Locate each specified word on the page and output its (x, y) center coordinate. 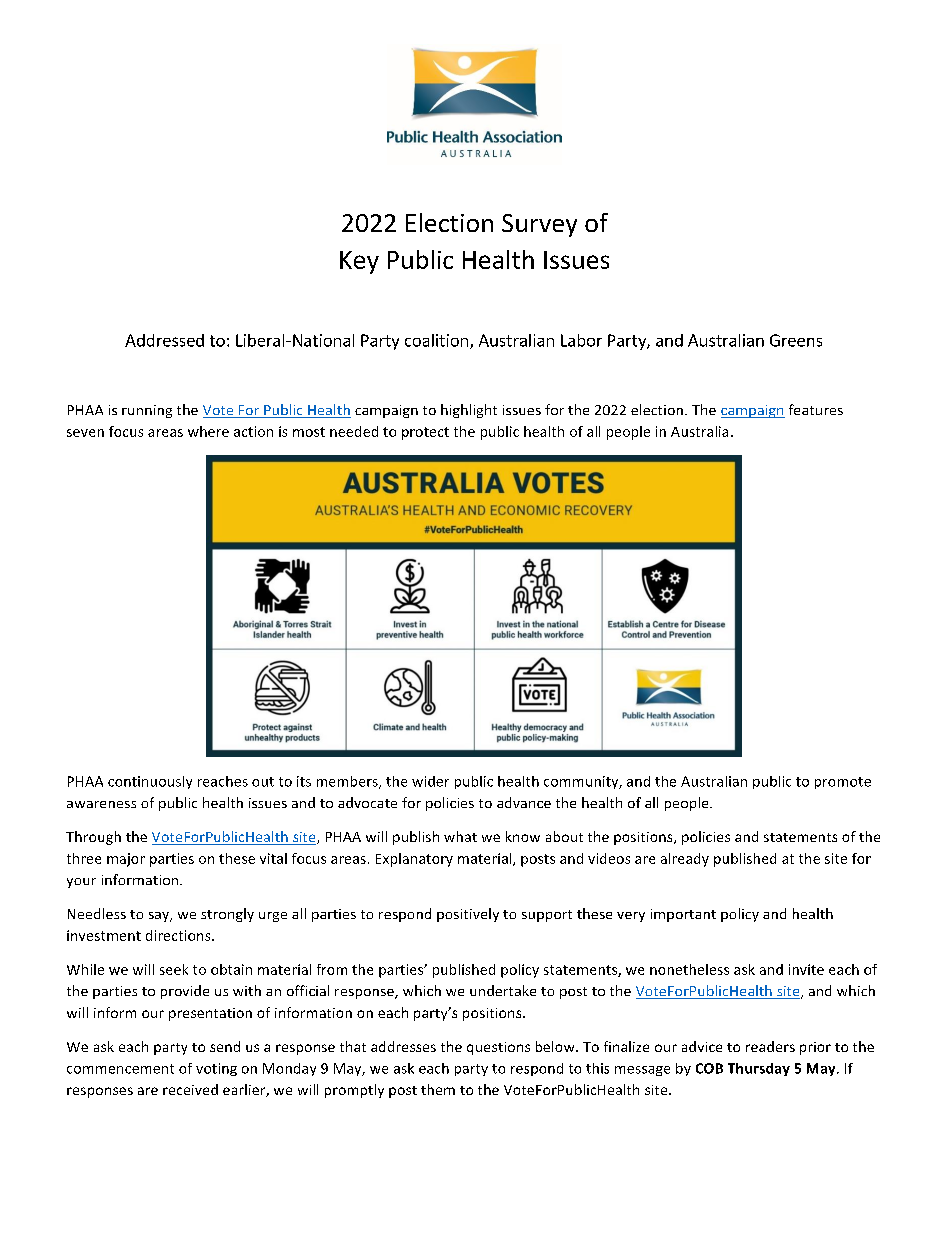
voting (216, 1069)
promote (843, 783)
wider (430, 781)
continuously (150, 782)
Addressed (164, 340)
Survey (539, 225)
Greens (796, 340)
